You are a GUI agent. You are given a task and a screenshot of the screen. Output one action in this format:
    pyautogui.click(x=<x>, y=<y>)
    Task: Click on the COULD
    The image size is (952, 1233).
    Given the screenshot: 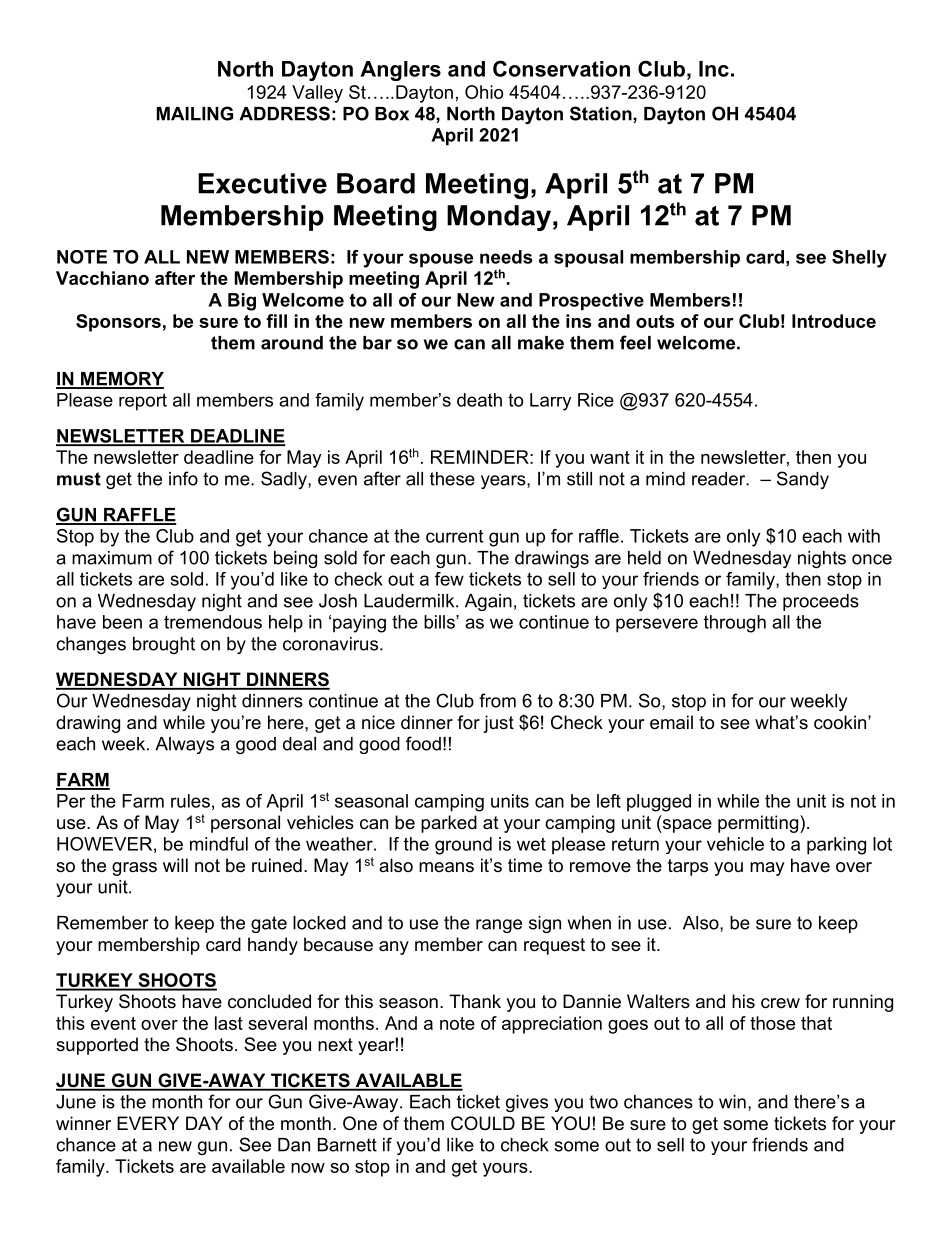 What is the action you would take?
    pyautogui.click(x=483, y=1123)
